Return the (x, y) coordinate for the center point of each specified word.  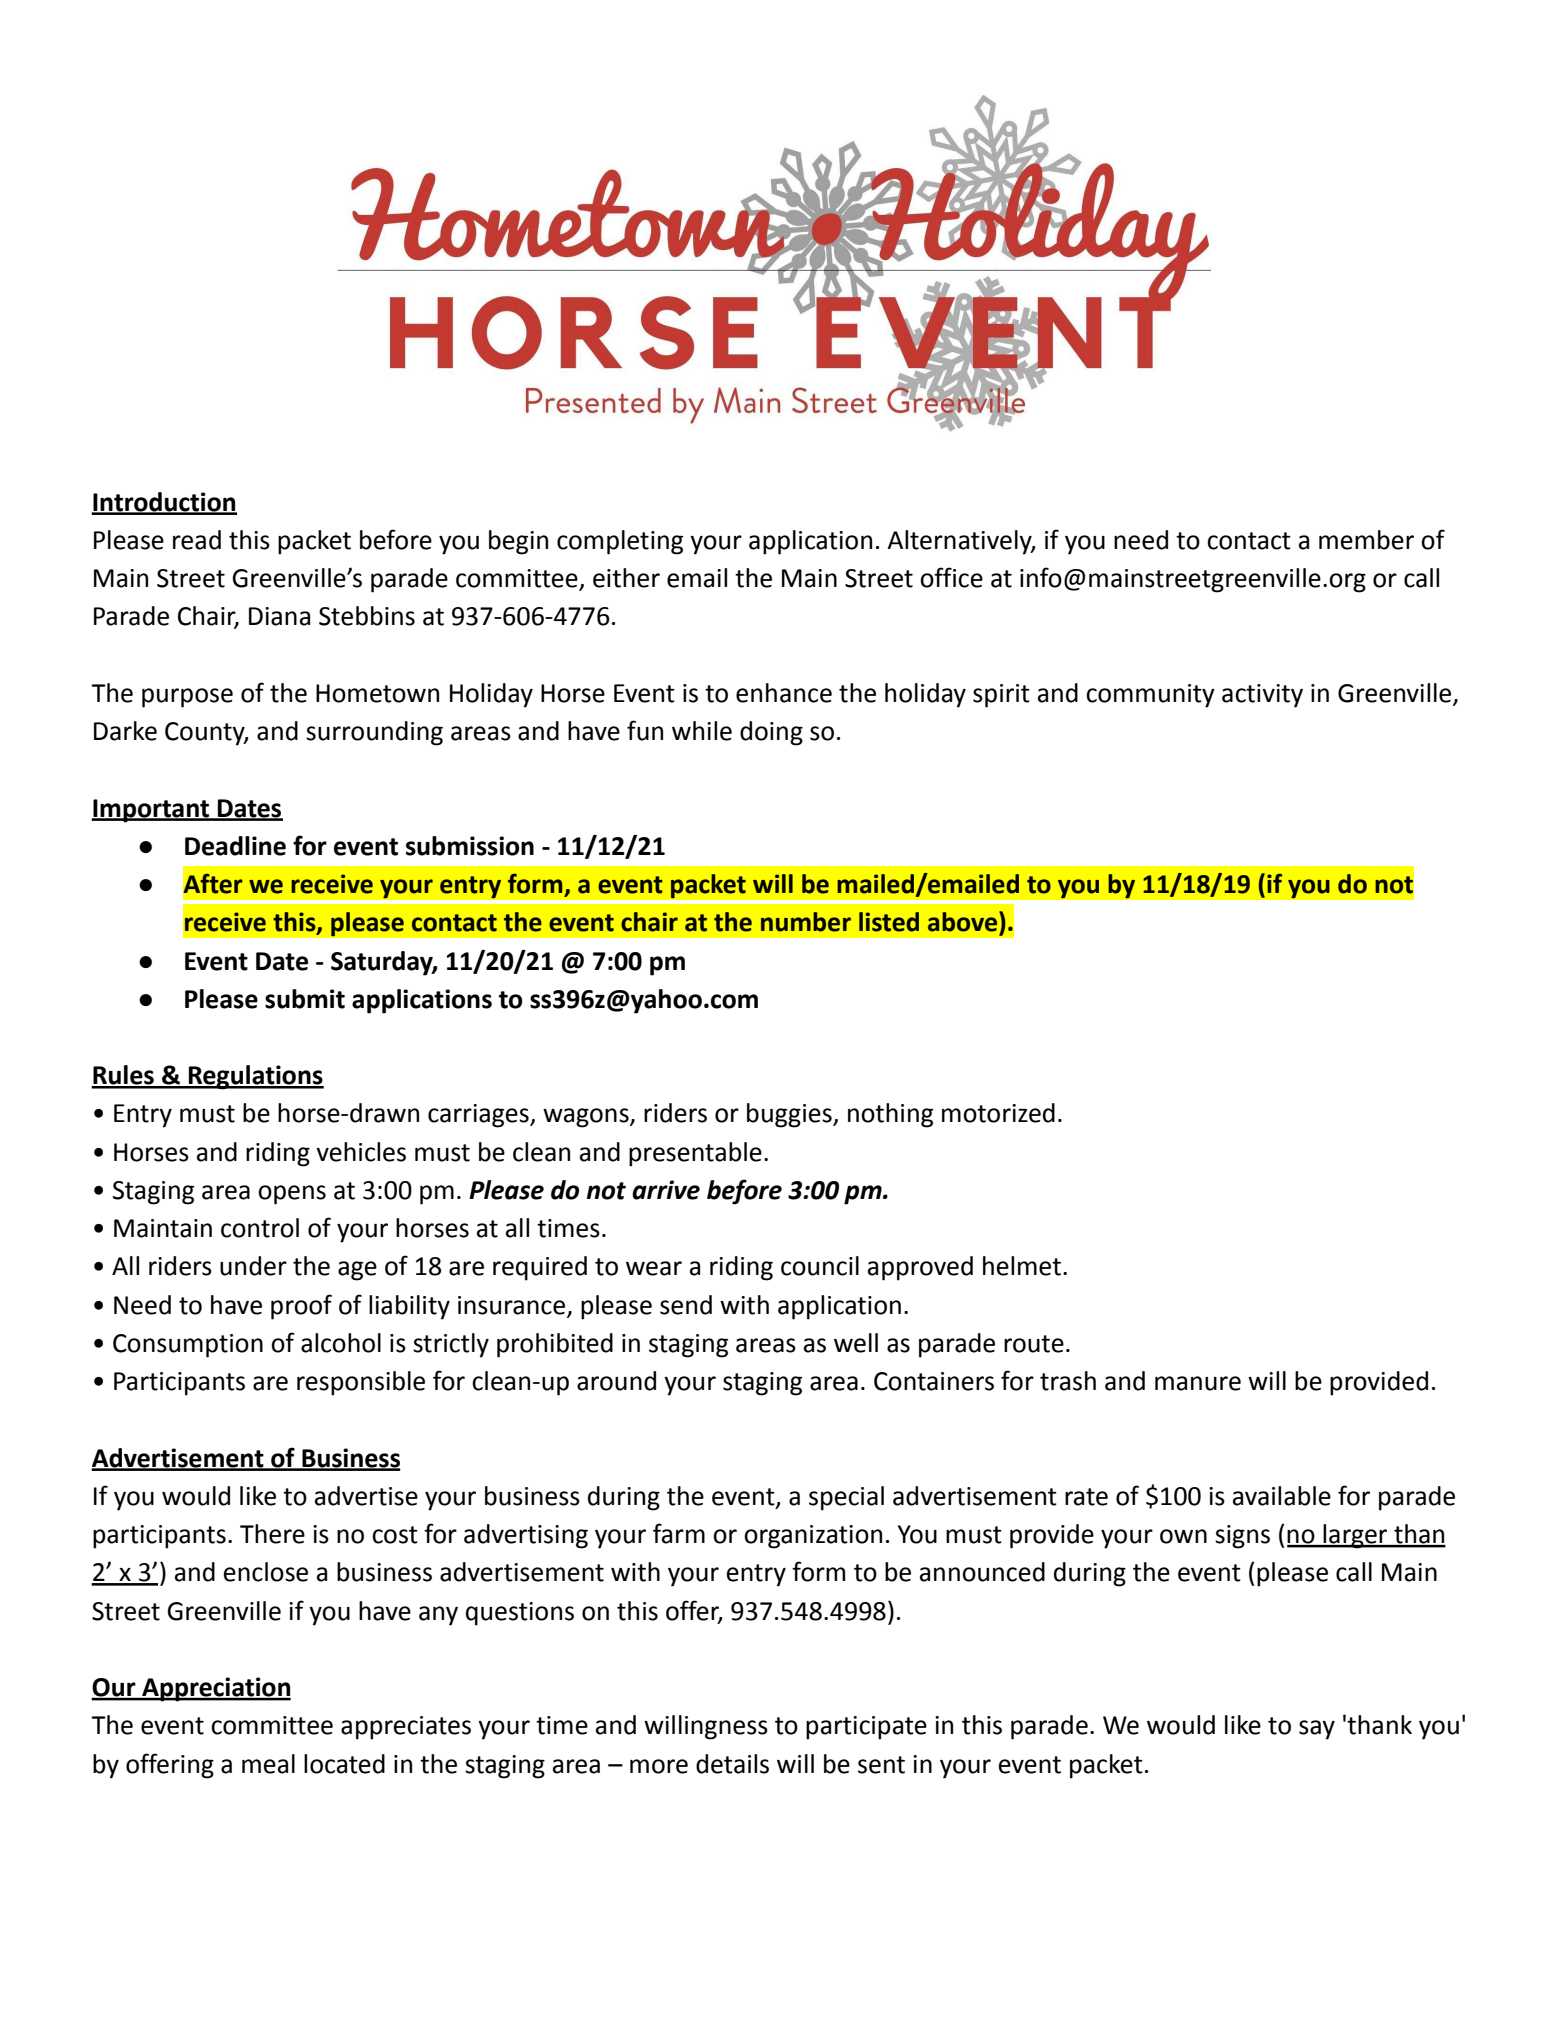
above (962, 922)
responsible (361, 1383)
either (626, 578)
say (1317, 1730)
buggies (790, 1115)
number (806, 922)
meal (268, 1764)
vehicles (361, 1152)
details (732, 1764)
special (846, 1498)
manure (1198, 1383)
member (1366, 540)
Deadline (235, 846)
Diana (279, 616)
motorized (998, 1113)
